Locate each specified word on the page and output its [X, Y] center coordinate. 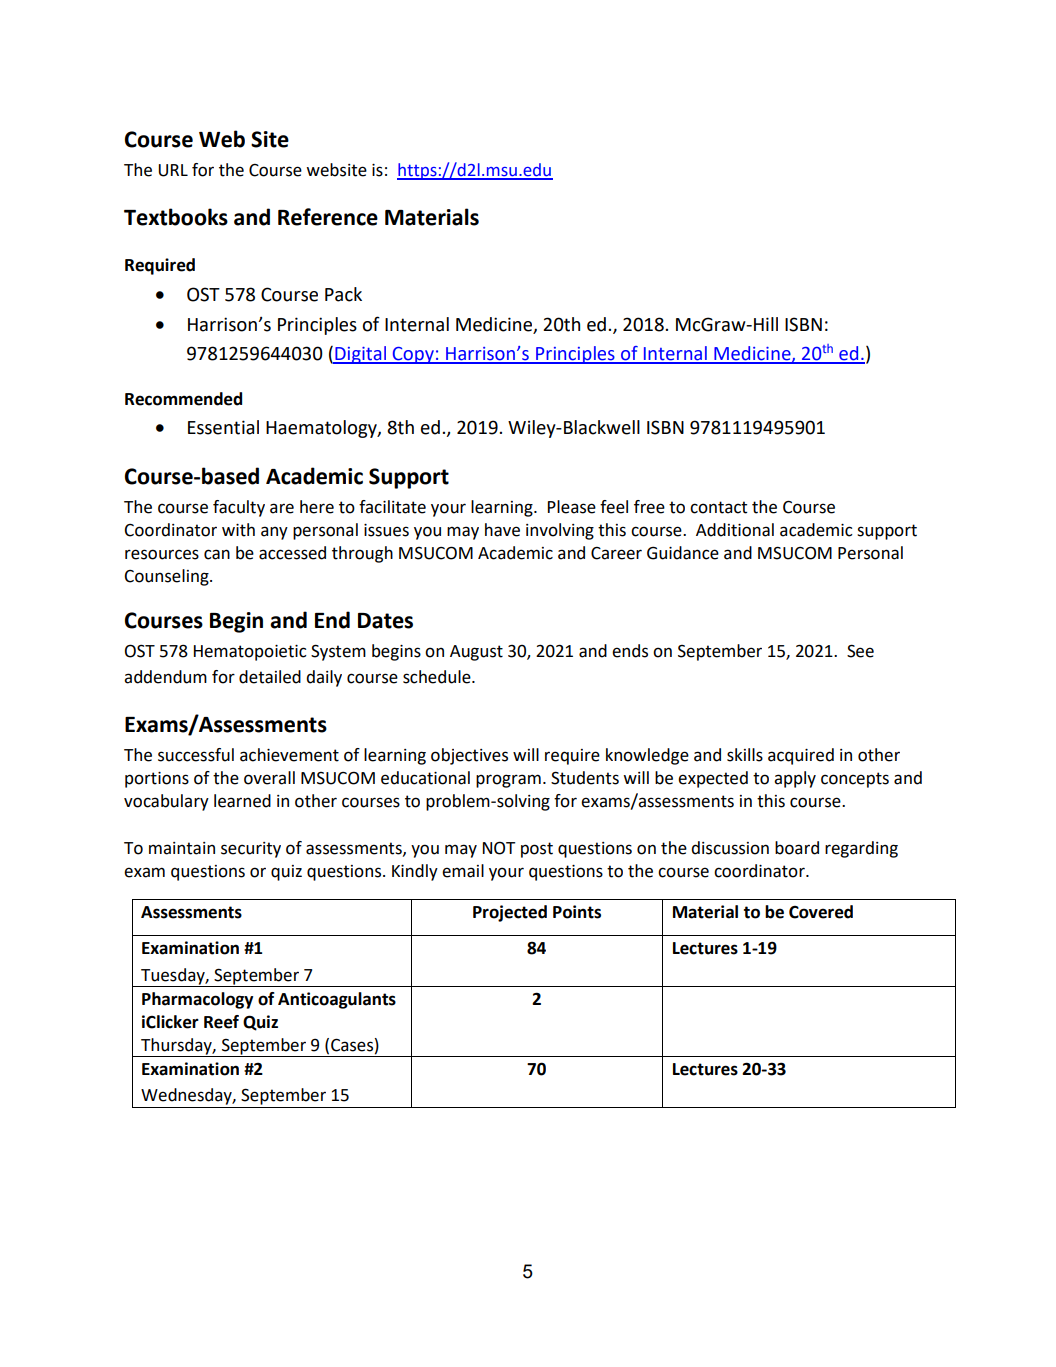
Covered [821, 912]
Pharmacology [197, 1000]
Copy [413, 355]
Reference [328, 217]
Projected [510, 913]
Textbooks [176, 217]
